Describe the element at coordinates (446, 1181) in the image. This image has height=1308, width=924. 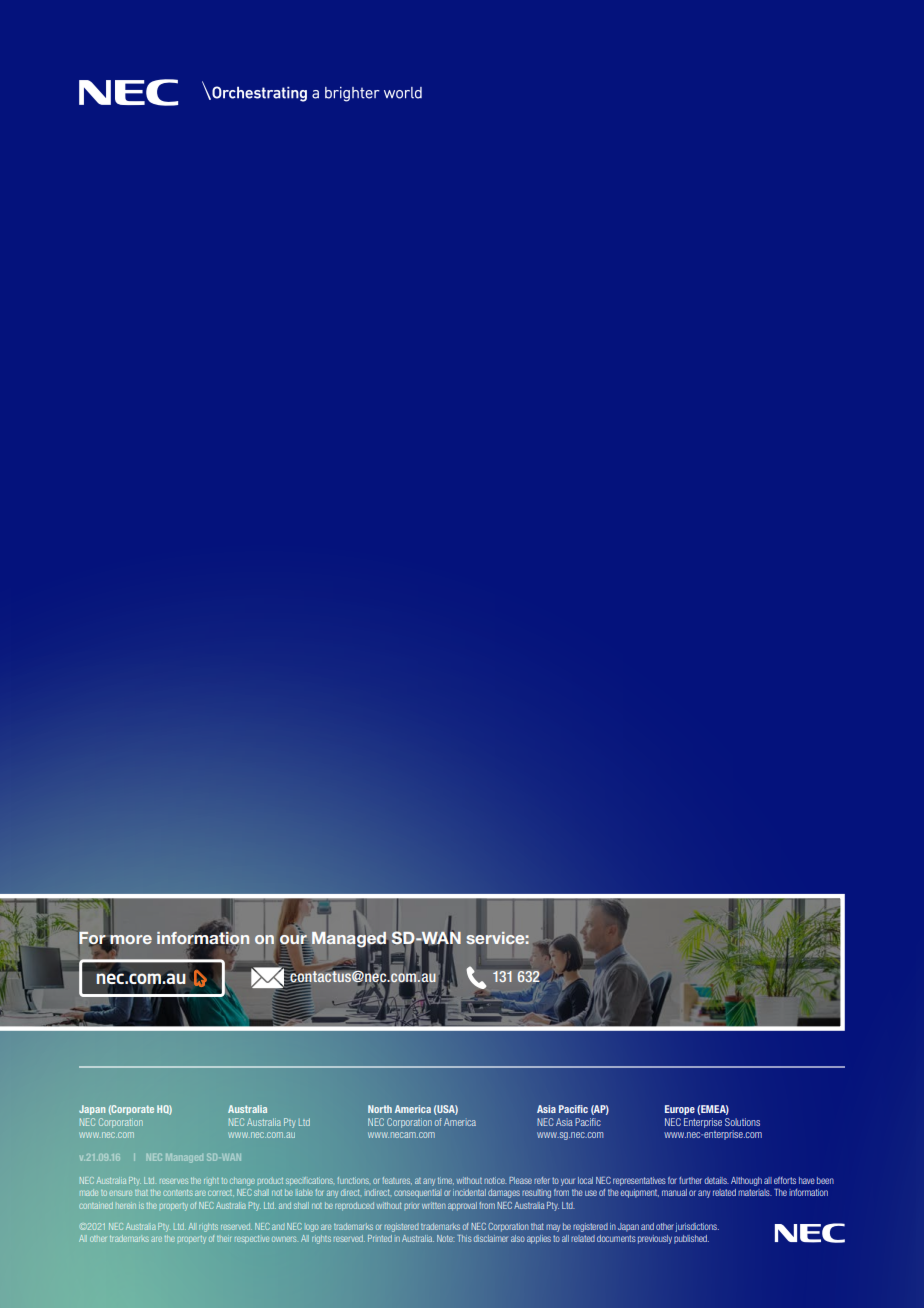
I see `time` at that location.
